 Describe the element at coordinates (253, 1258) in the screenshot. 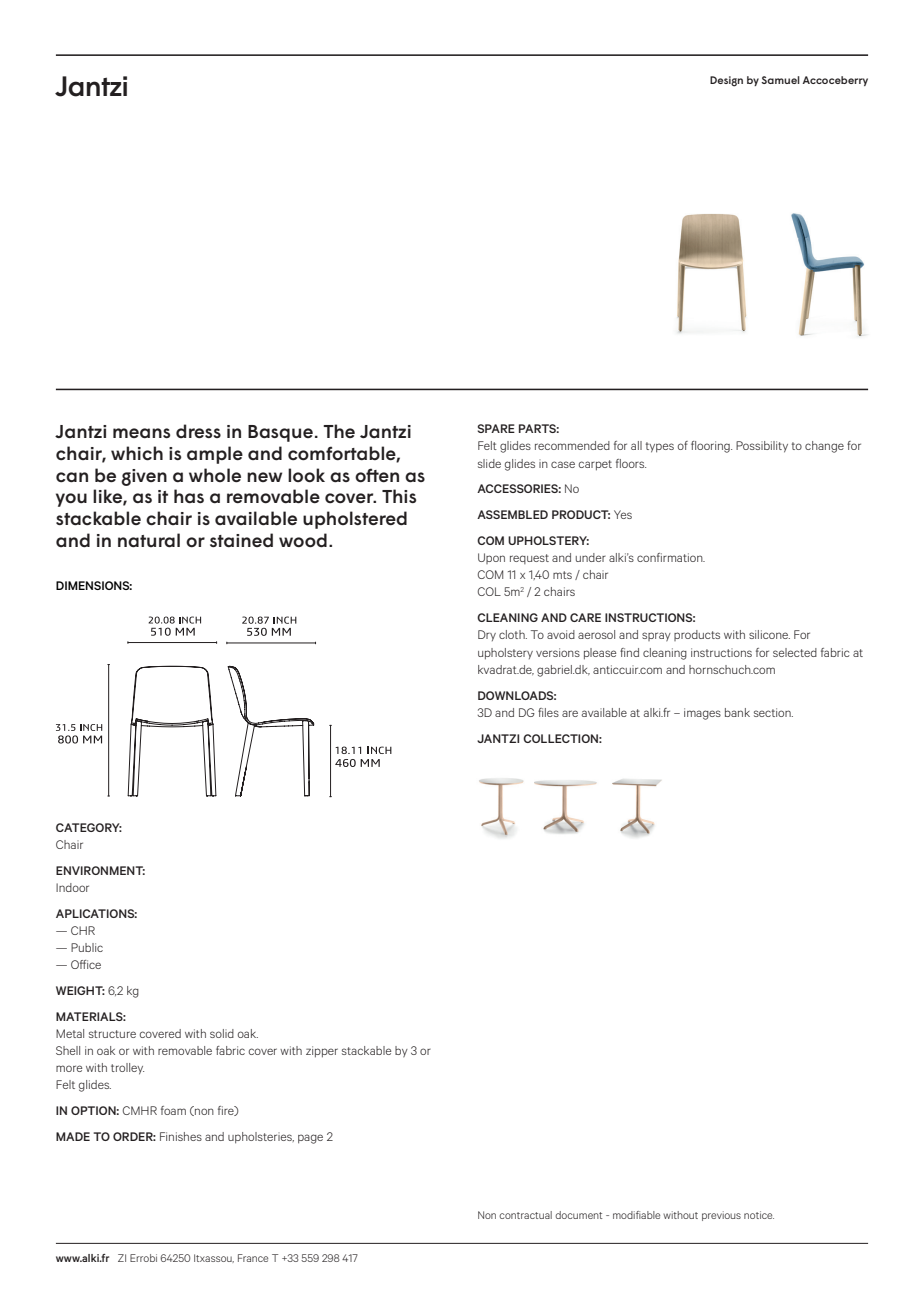

I see `France` at that location.
